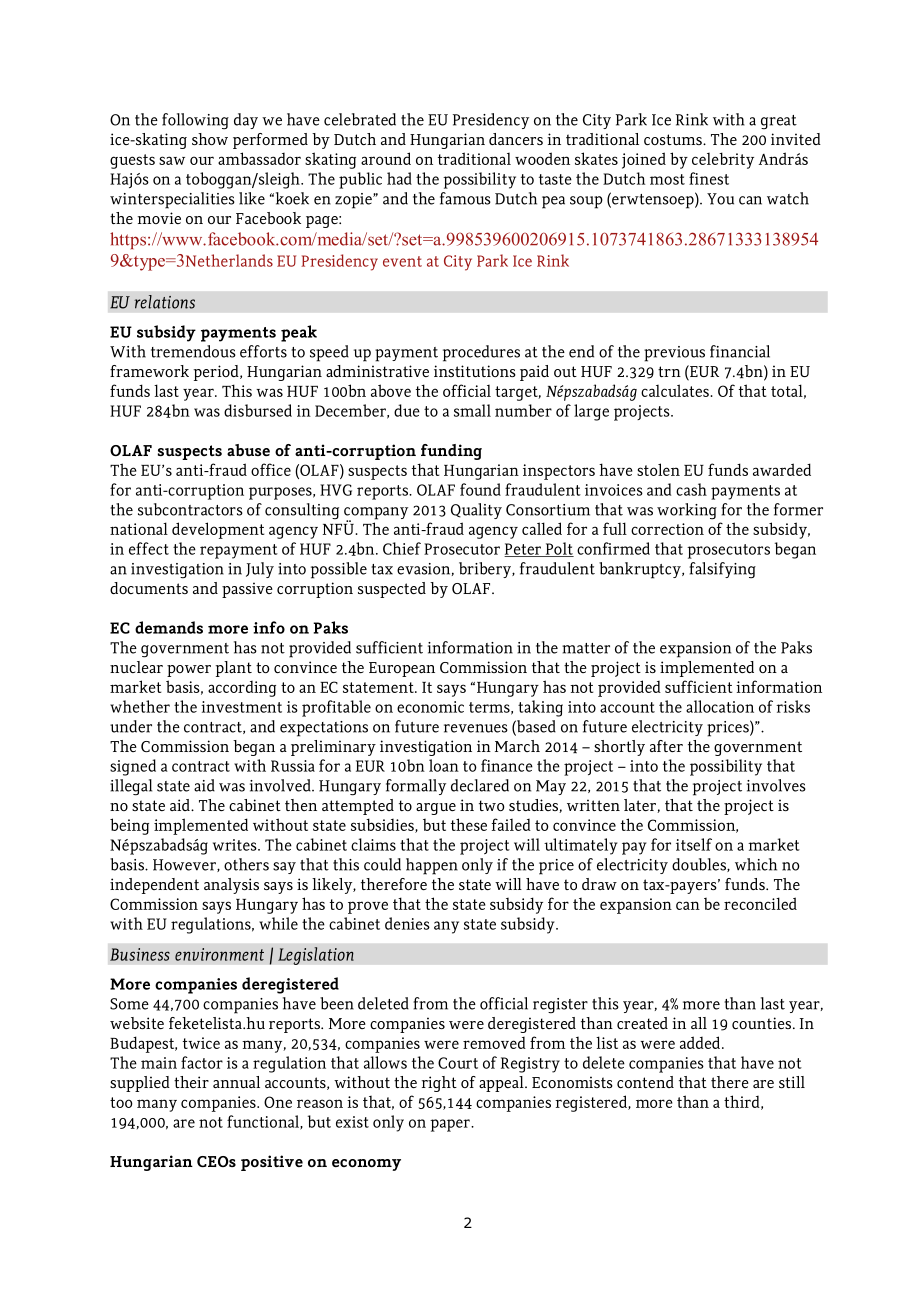 The width and height of the image is (924, 1308). I want to click on analysis, so click(231, 886).
